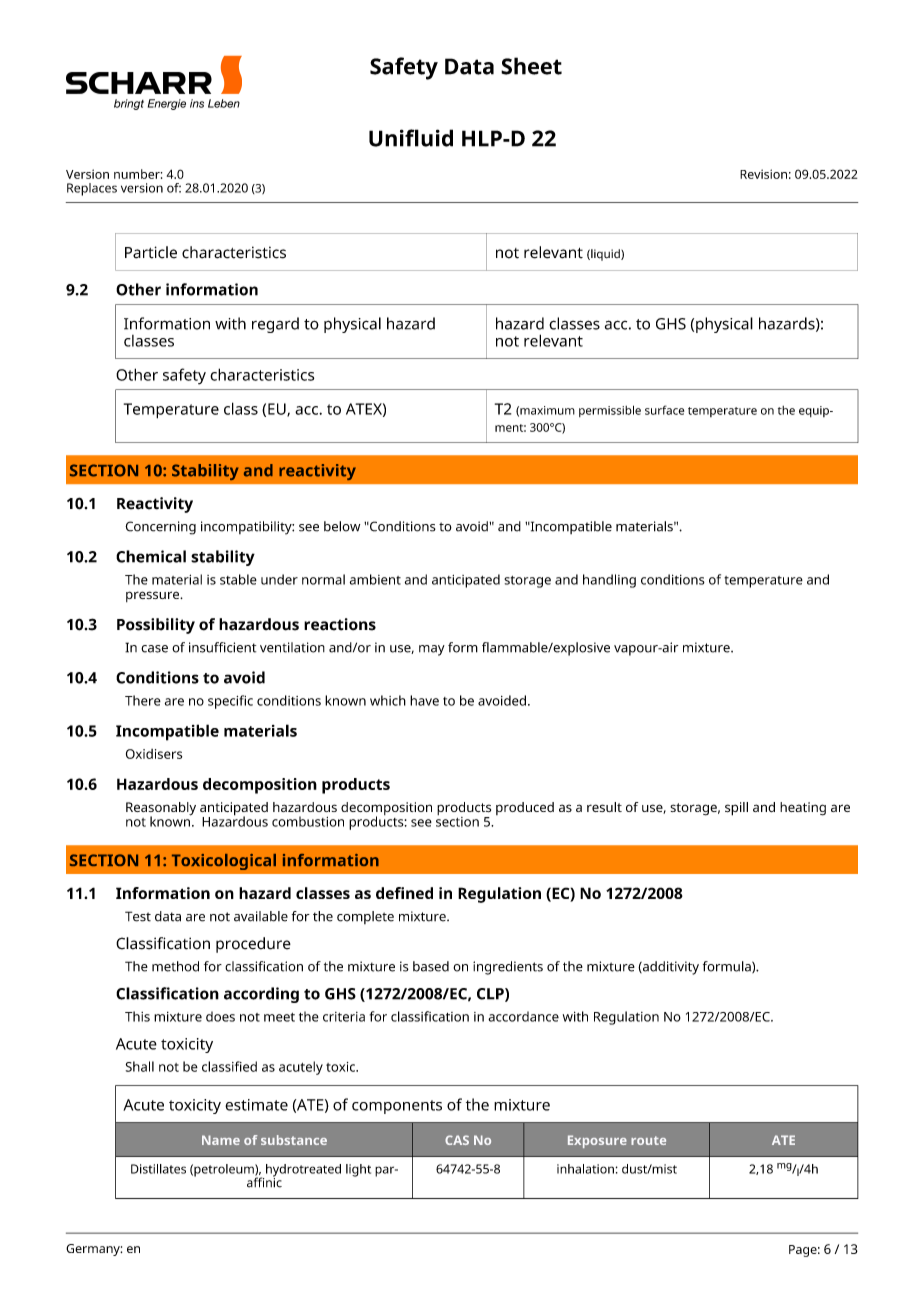  I want to click on Possibility, so click(156, 626).
